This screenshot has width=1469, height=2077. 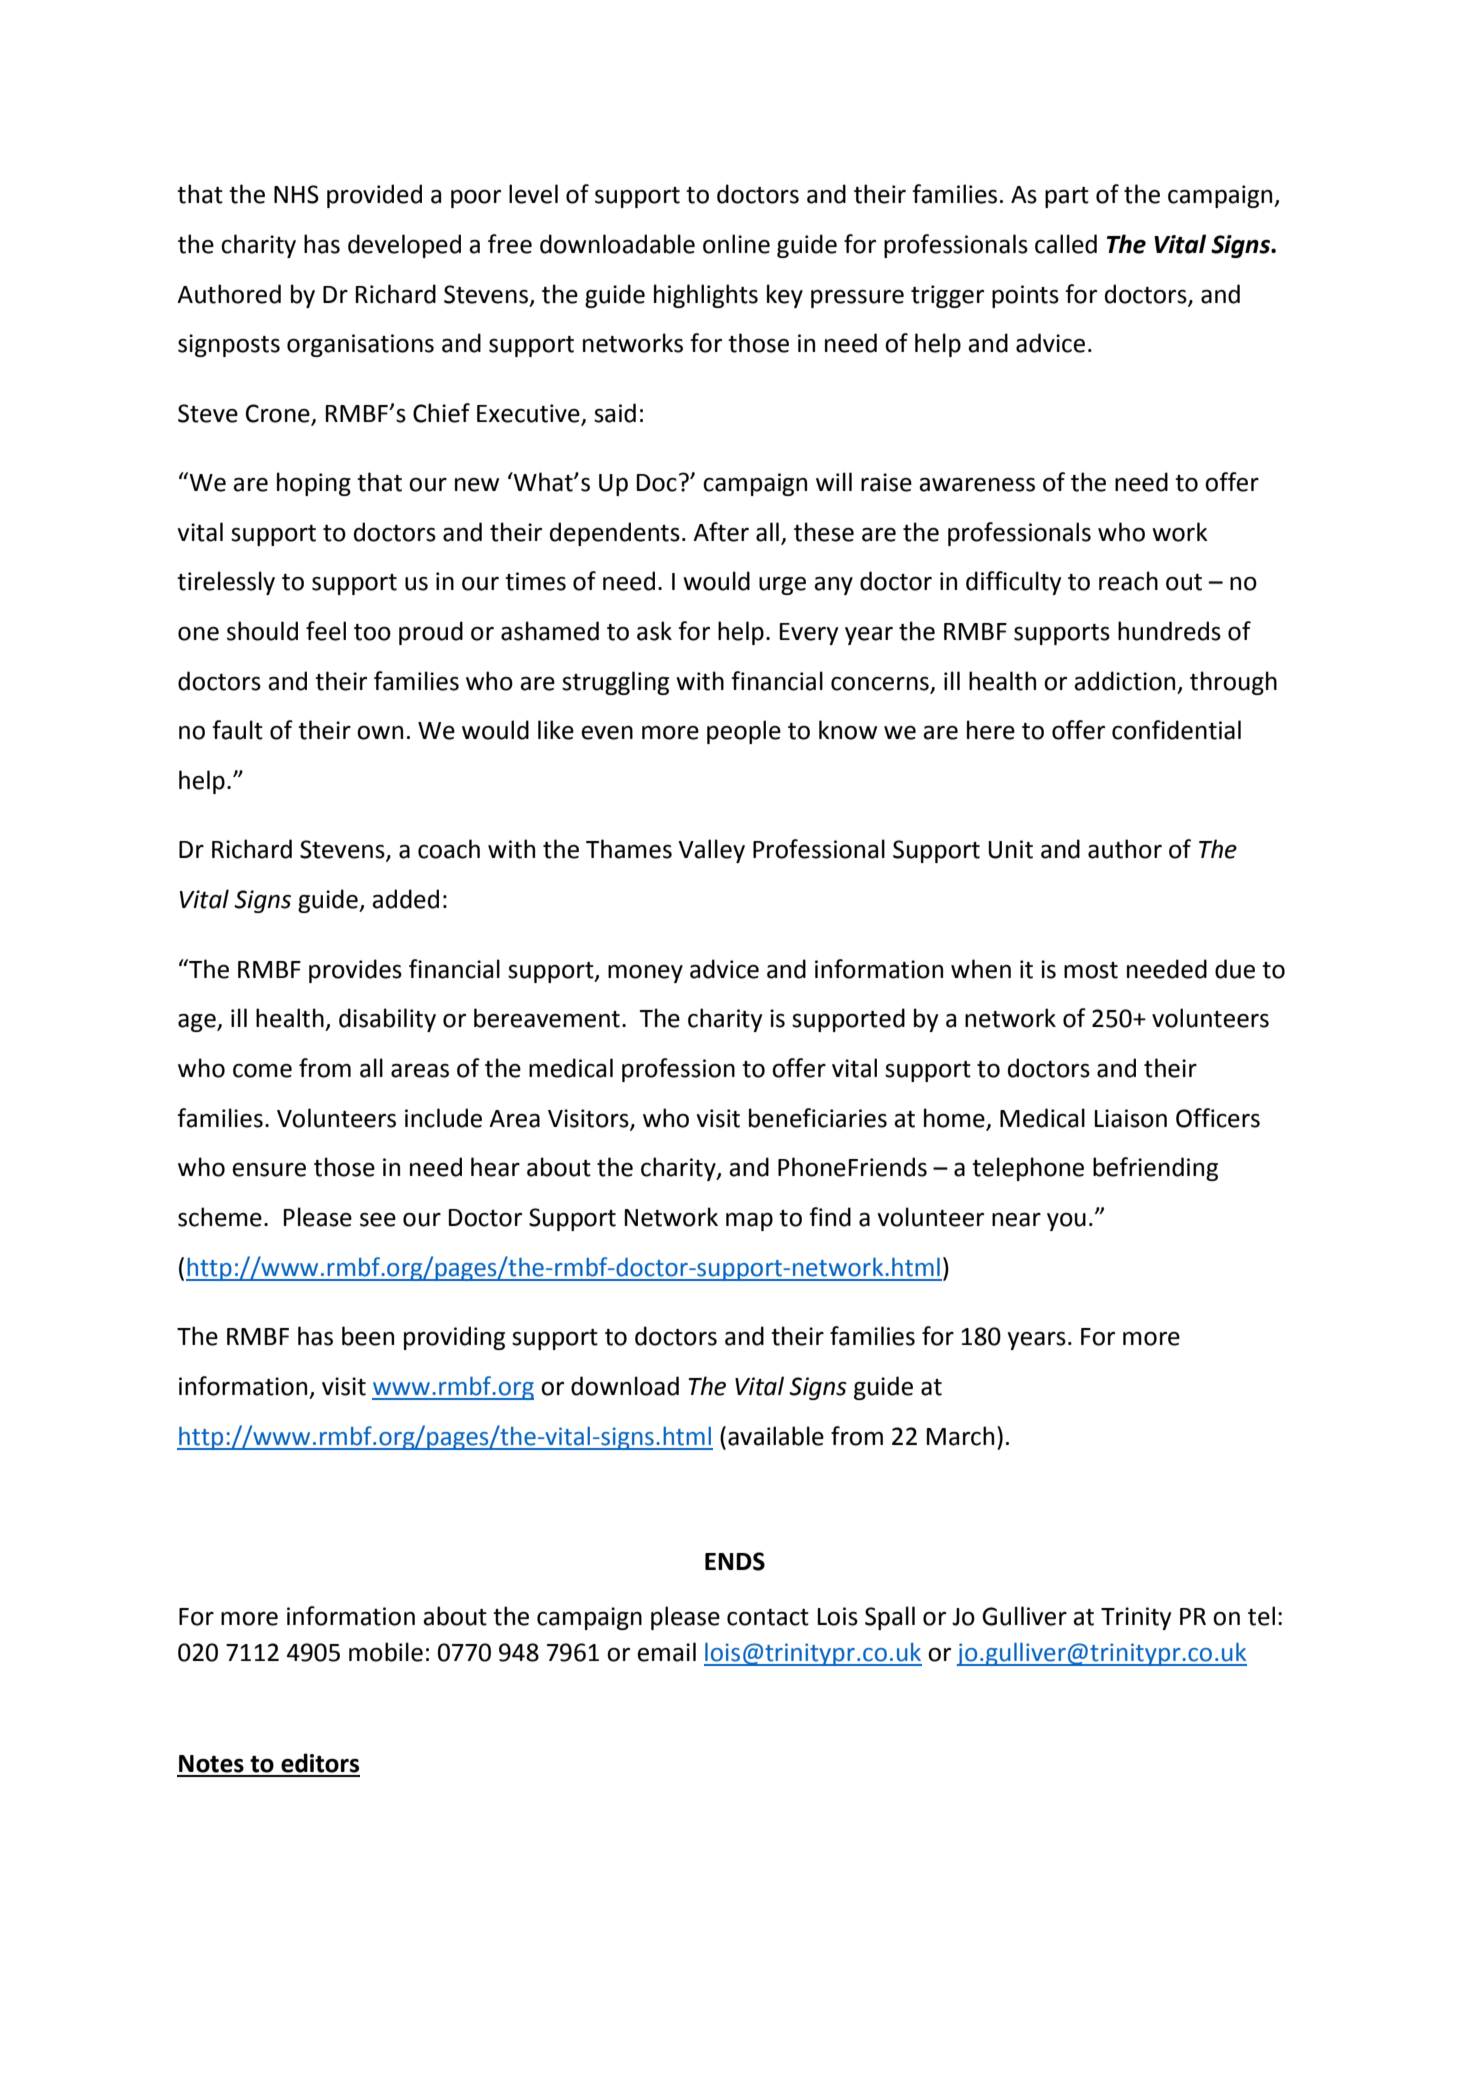 What do you see at coordinates (1066, 244) in the screenshot?
I see `called` at bounding box center [1066, 244].
